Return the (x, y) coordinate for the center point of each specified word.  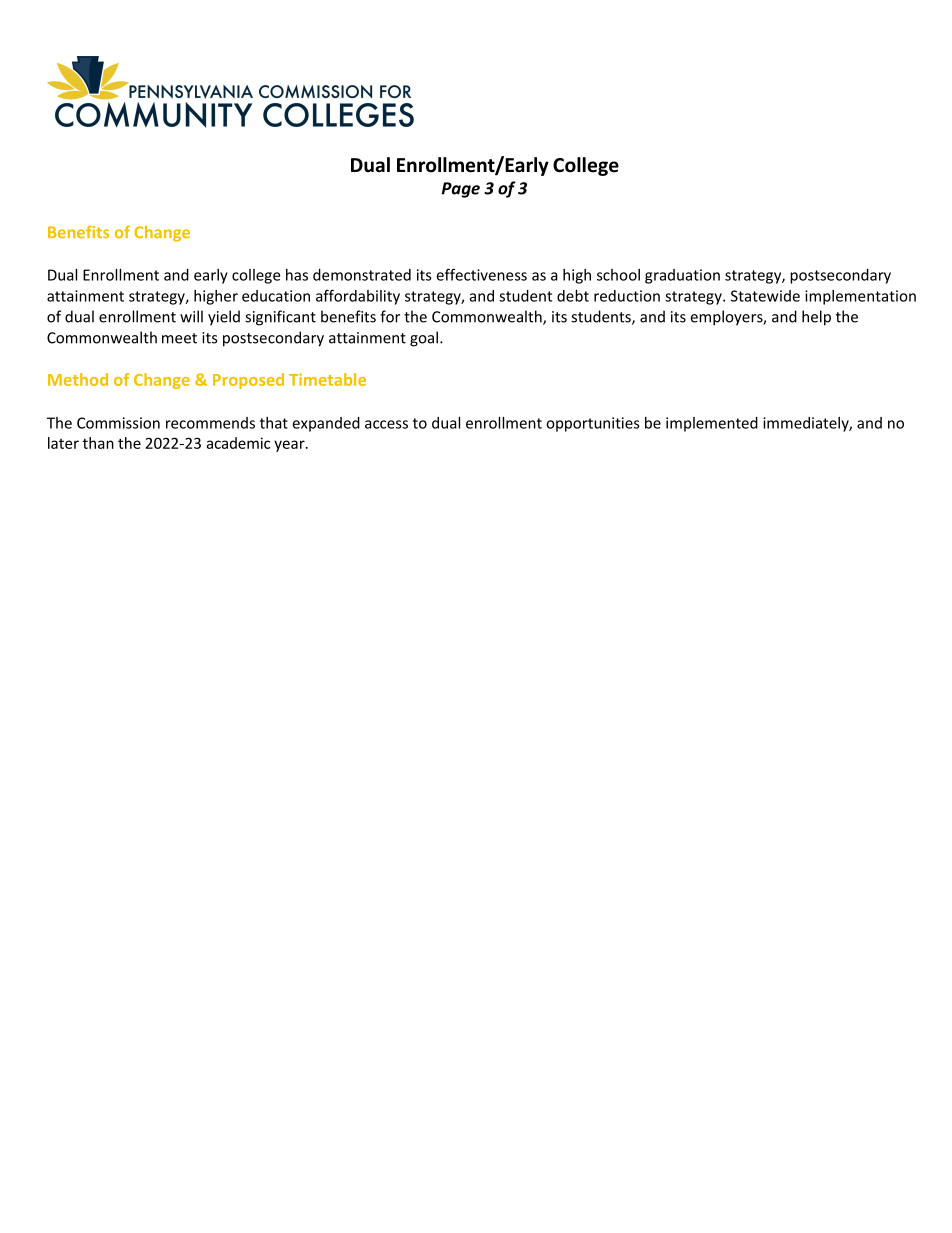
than (98, 443)
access (386, 424)
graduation (682, 276)
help (816, 318)
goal (424, 339)
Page (461, 190)
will (191, 316)
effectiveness (481, 274)
